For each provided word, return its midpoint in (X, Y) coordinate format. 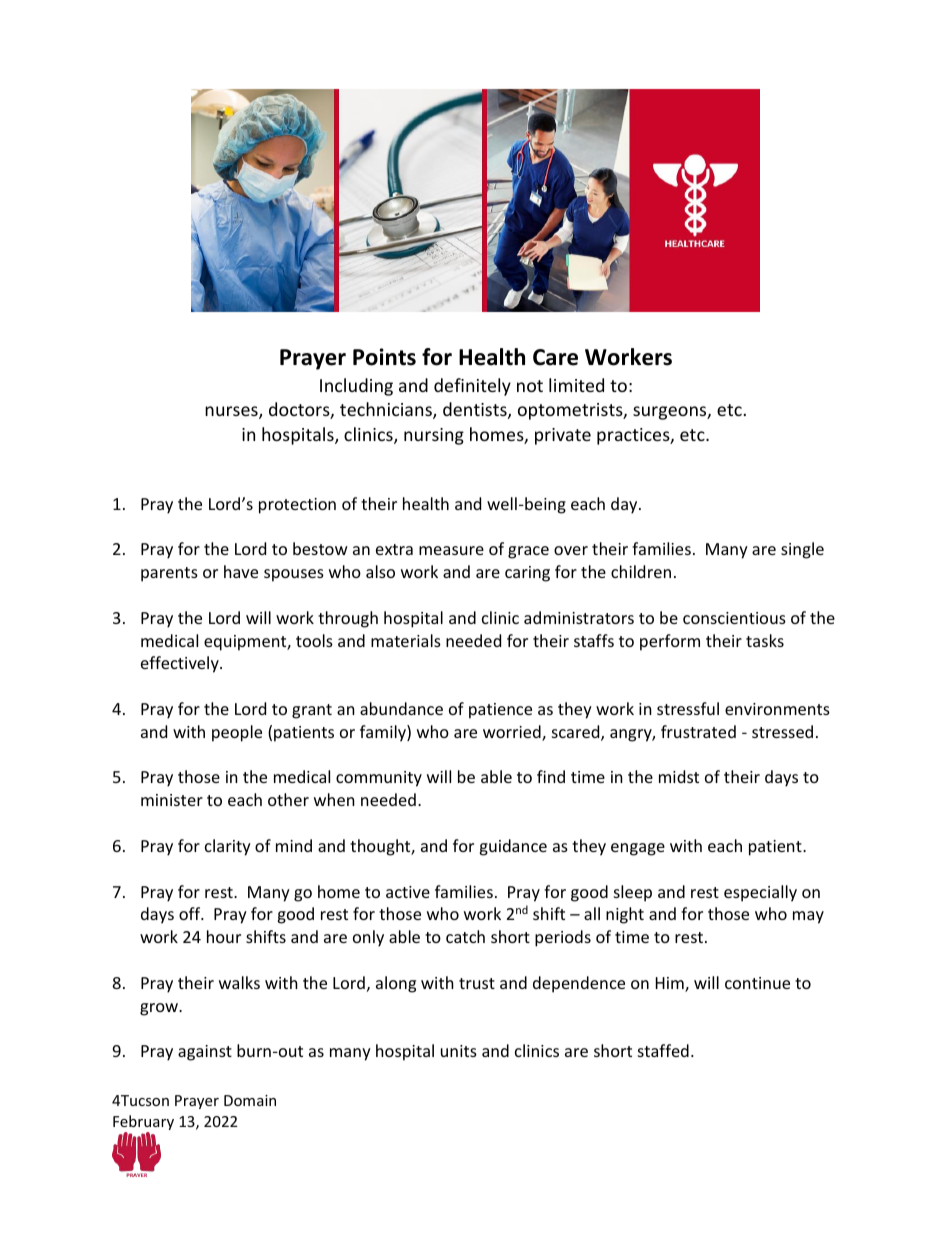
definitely (472, 387)
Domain (250, 1100)
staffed (663, 1050)
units (459, 1051)
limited (576, 385)
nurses (232, 412)
